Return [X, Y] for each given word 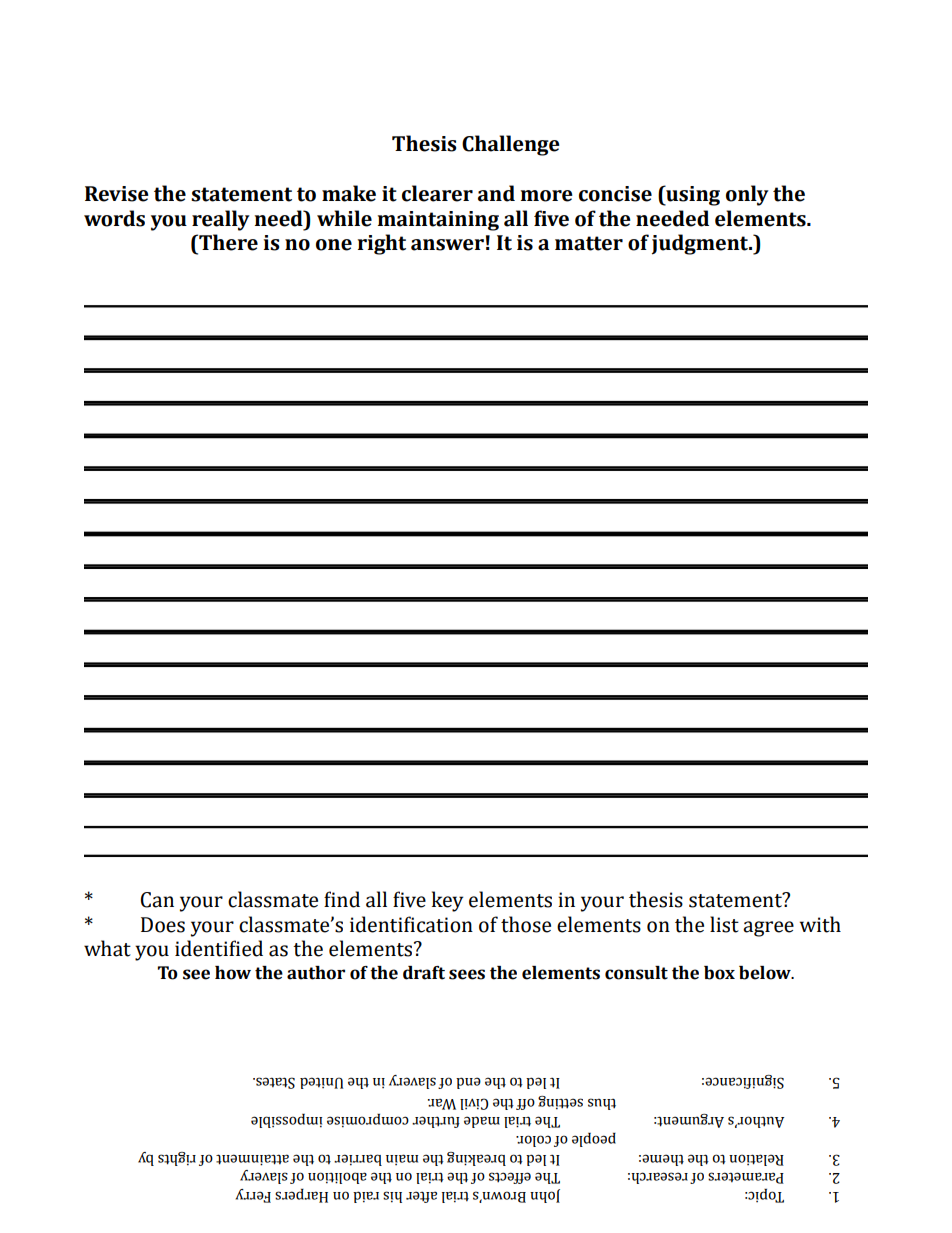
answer [447, 245]
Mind [342, 899]
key [447, 901]
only [747, 195]
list [724, 924]
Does [163, 925]
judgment [701, 244]
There [227, 242]
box [719, 973]
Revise [117, 194]
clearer [437, 193]
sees [467, 974]
